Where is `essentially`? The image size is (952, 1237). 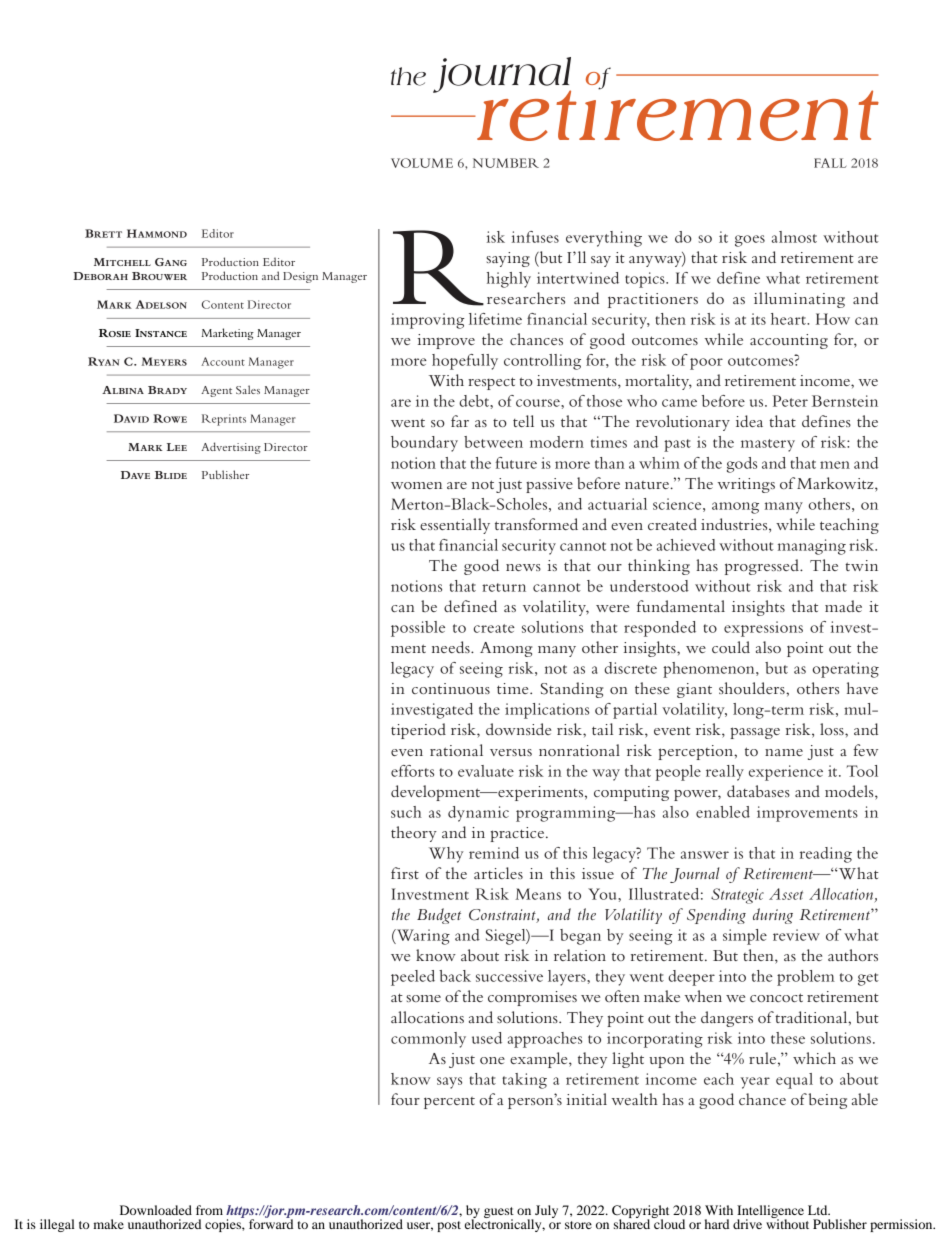 essentially is located at coordinates (455, 526).
